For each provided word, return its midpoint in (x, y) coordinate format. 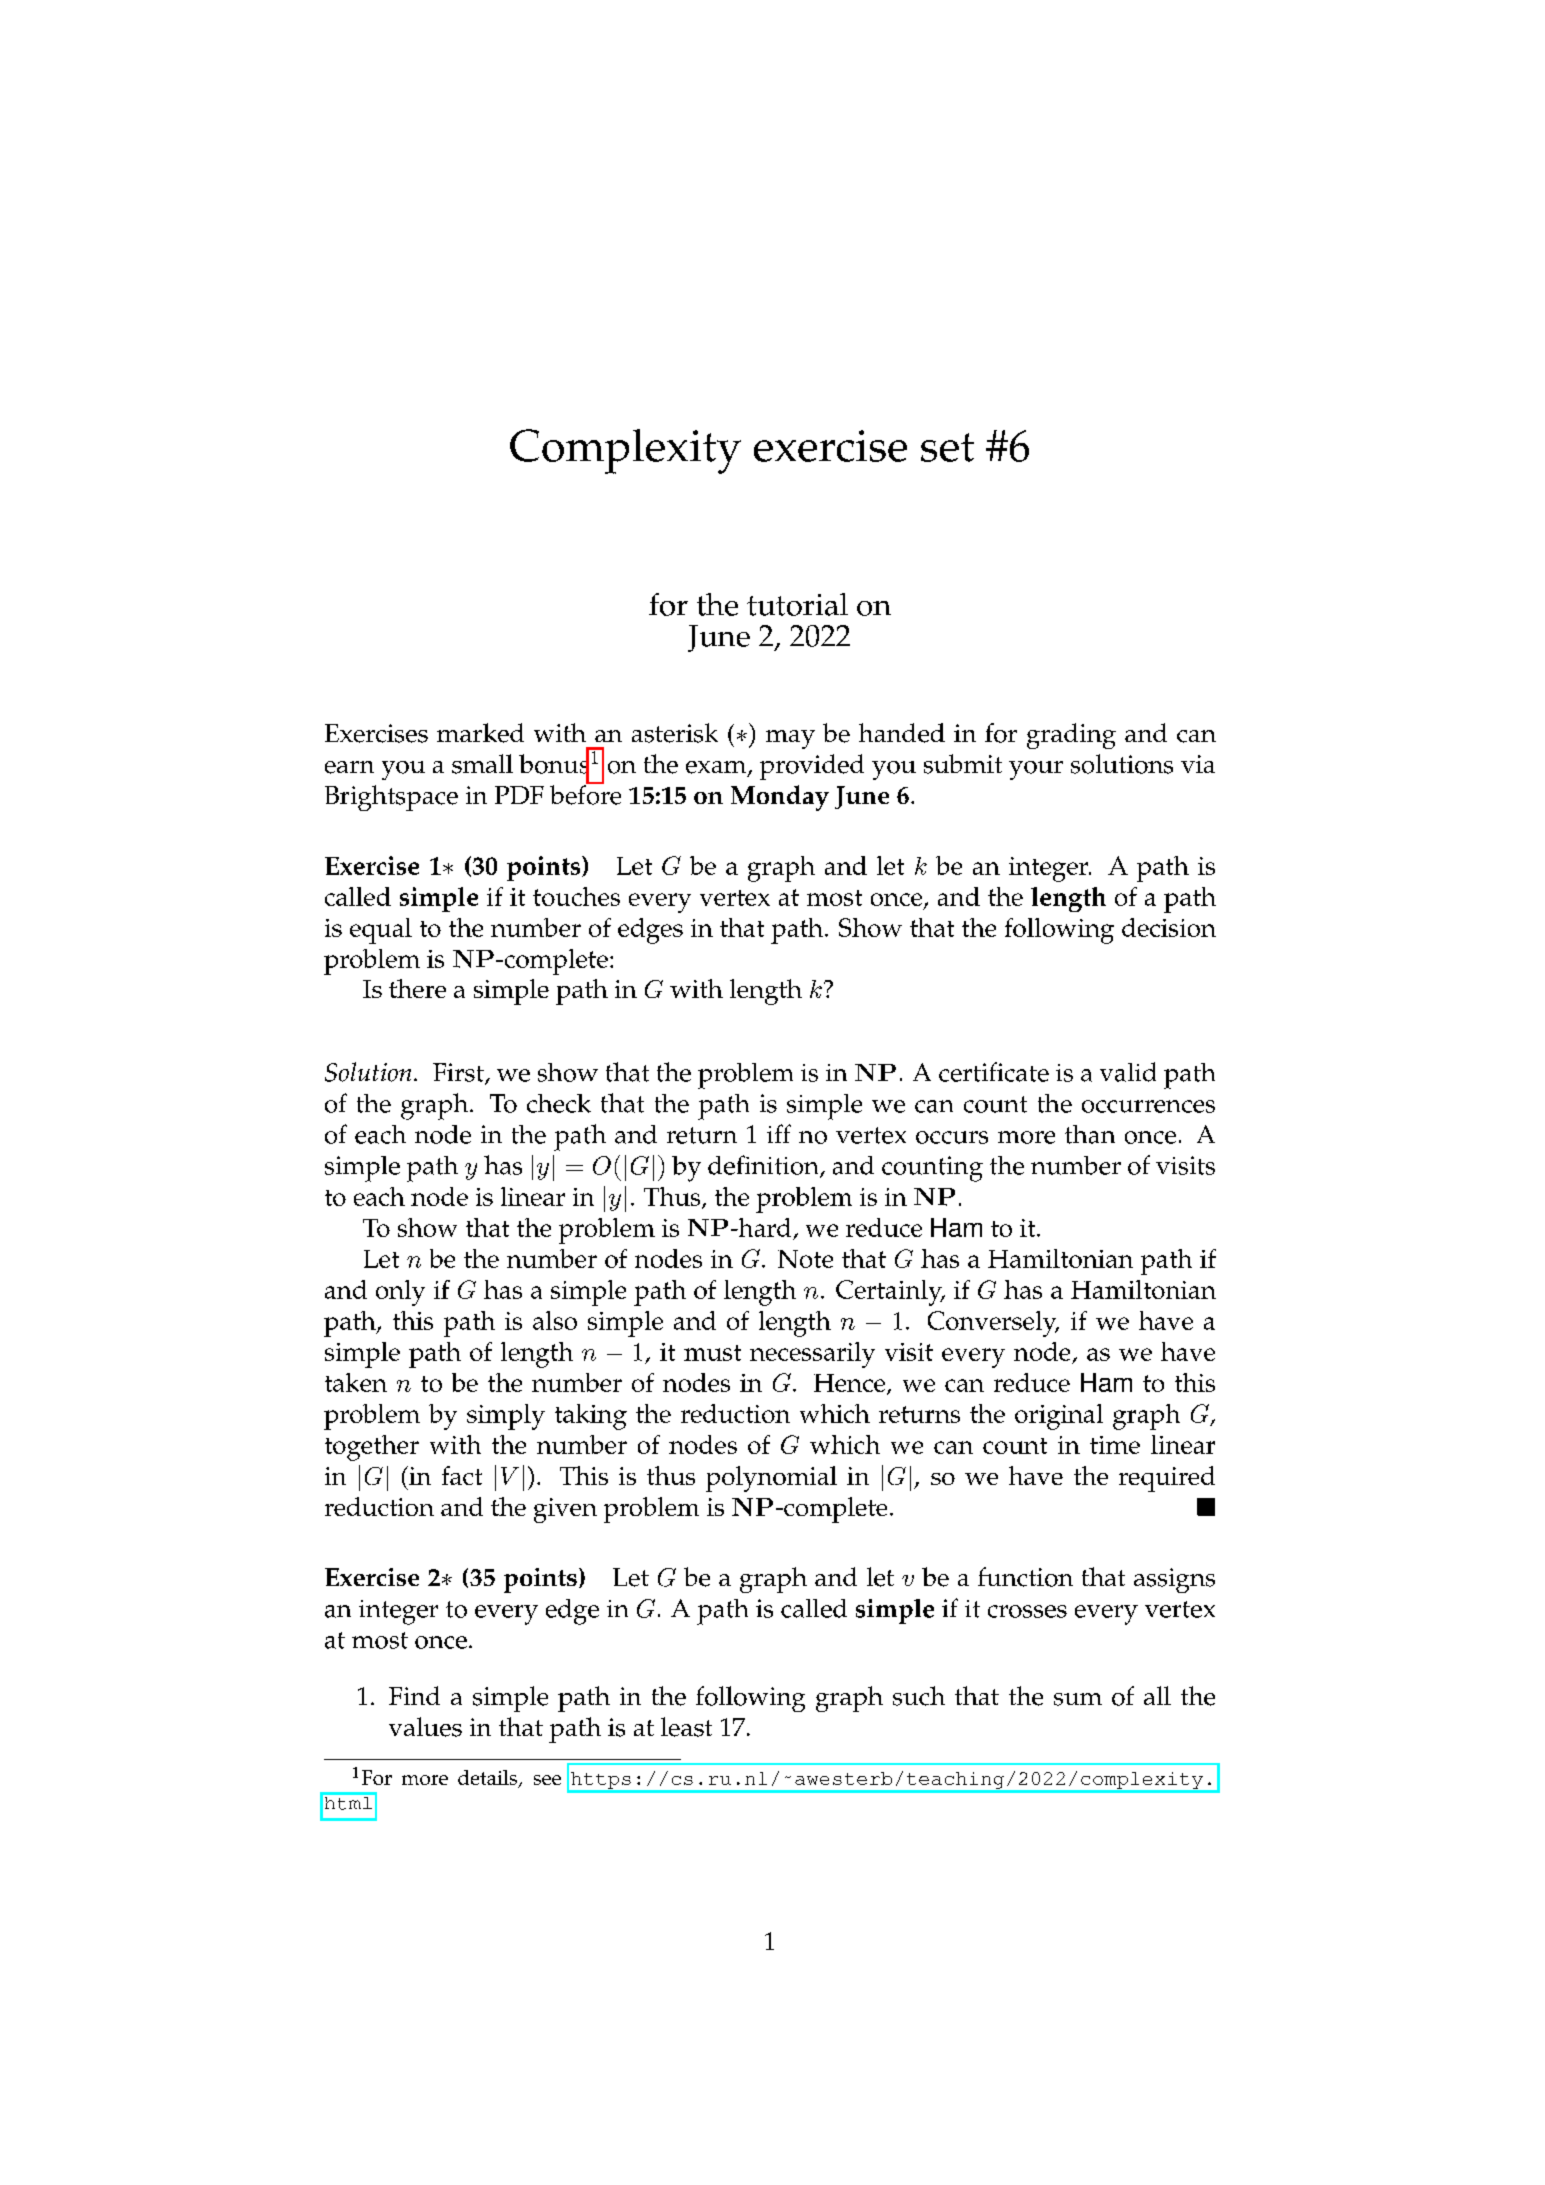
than (1090, 1134)
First (459, 1073)
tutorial (797, 604)
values (425, 1727)
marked (480, 733)
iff (779, 1133)
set (947, 447)
